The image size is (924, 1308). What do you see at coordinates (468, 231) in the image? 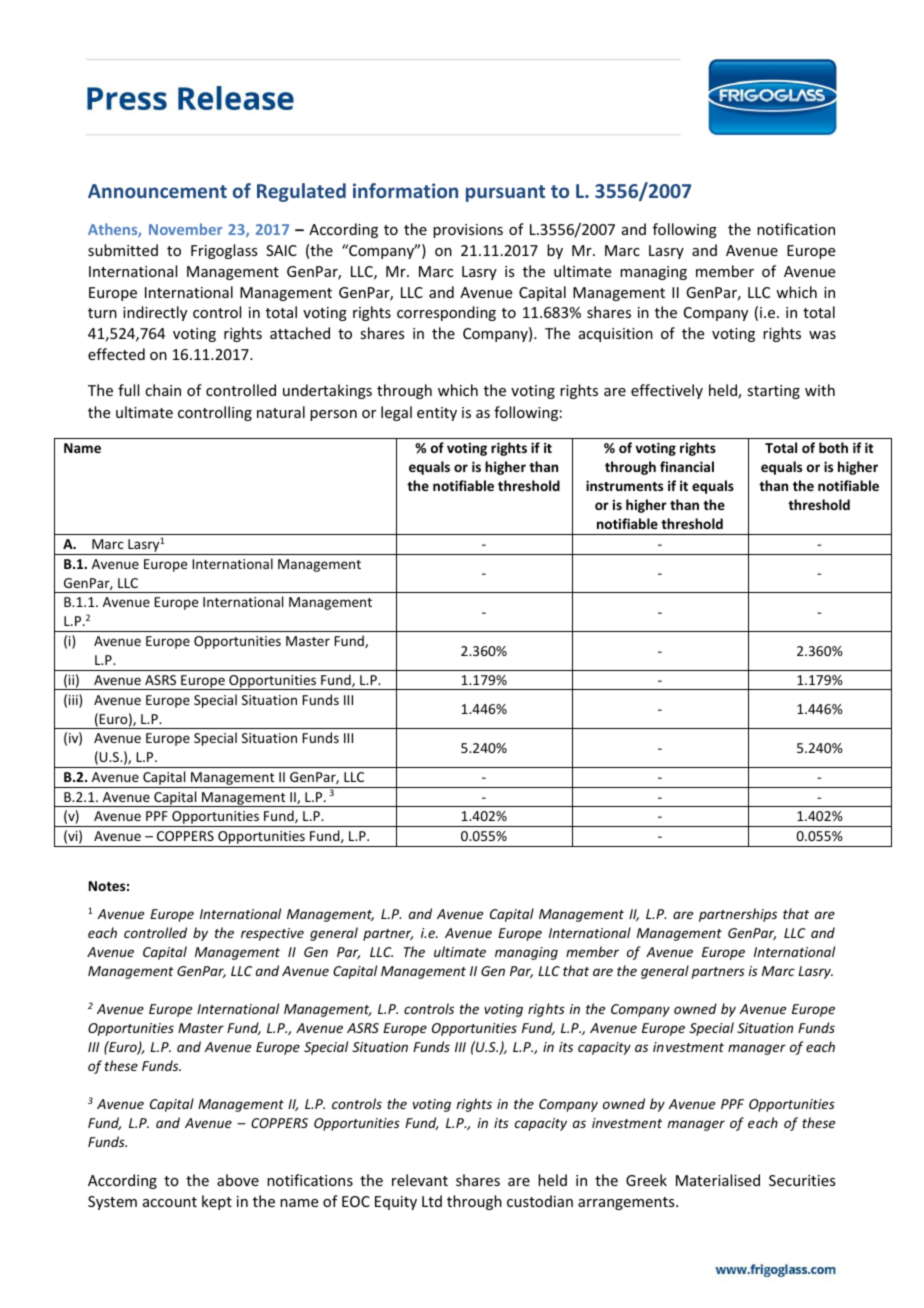
I see `provisions` at bounding box center [468, 231].
